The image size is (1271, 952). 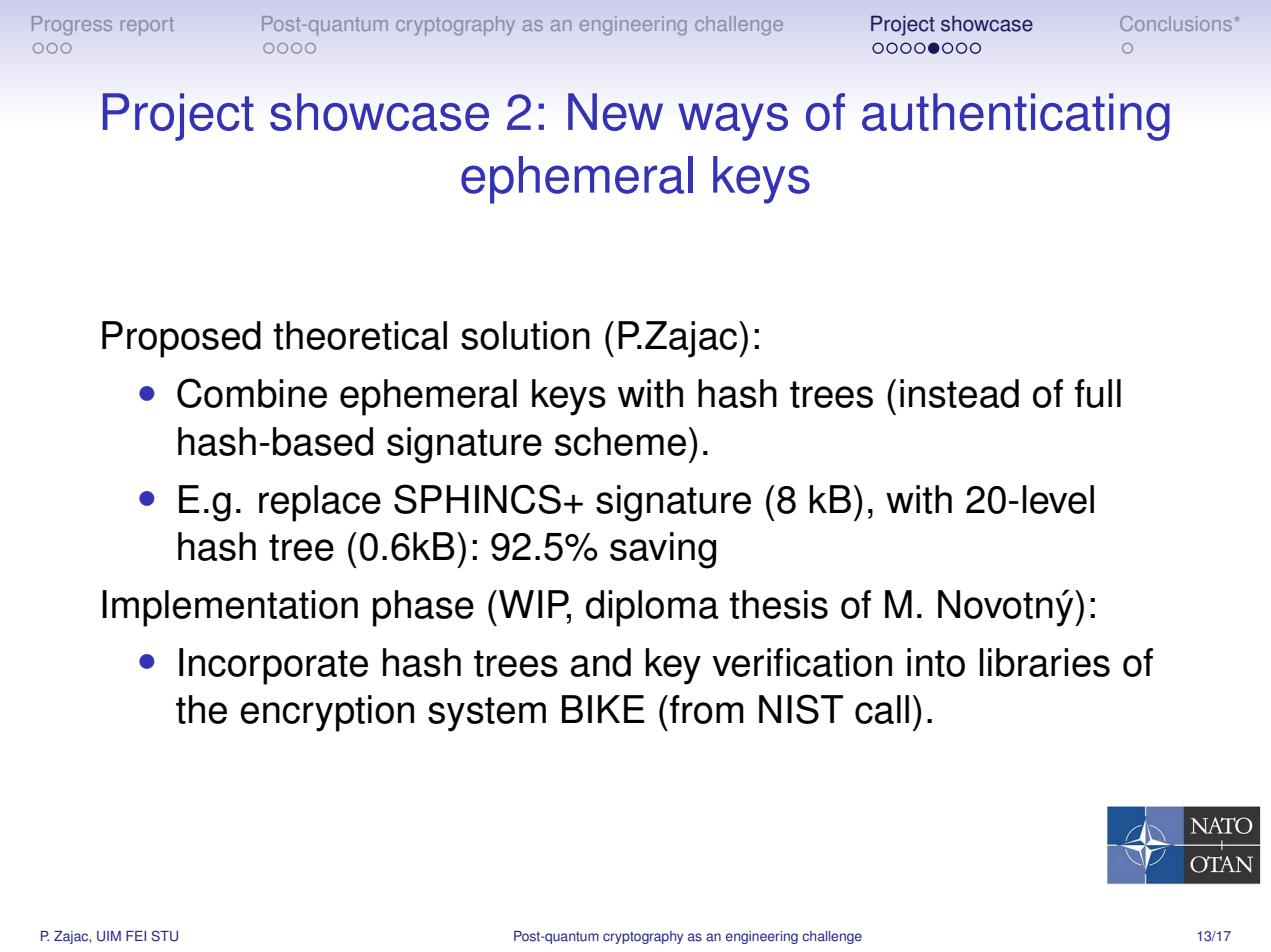 What do you see at coordinates (603, 709) in the screenshot?
I see `BIKE` at bounding box center [603, 709].
